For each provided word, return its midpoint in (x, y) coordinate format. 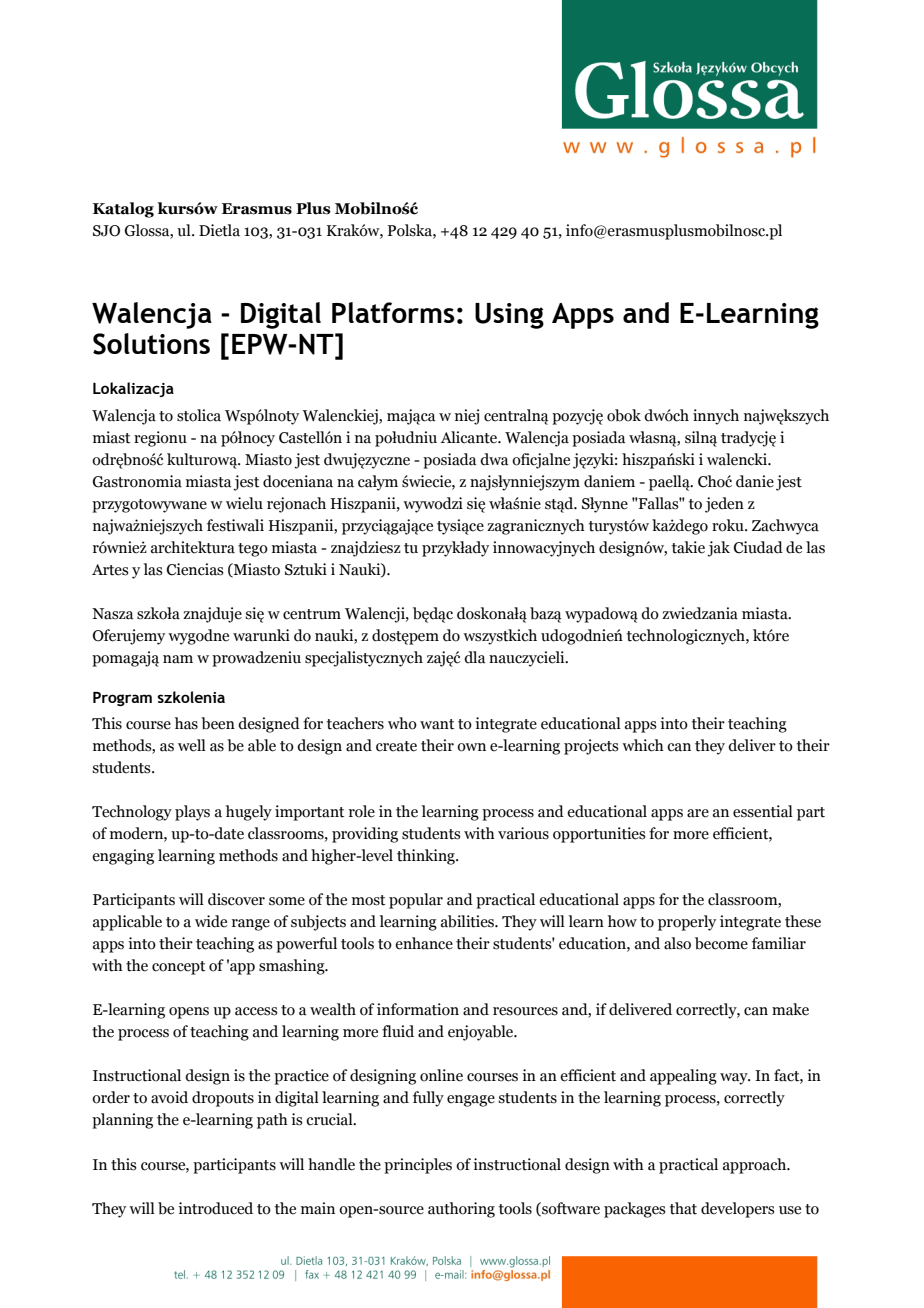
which (643, 745)
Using (509, 316)
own (471, 747)
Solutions (151, 344)
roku (729, 525)
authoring (461, 1210)
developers (738, 1210)
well (192, 745)
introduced (215, 1208)
